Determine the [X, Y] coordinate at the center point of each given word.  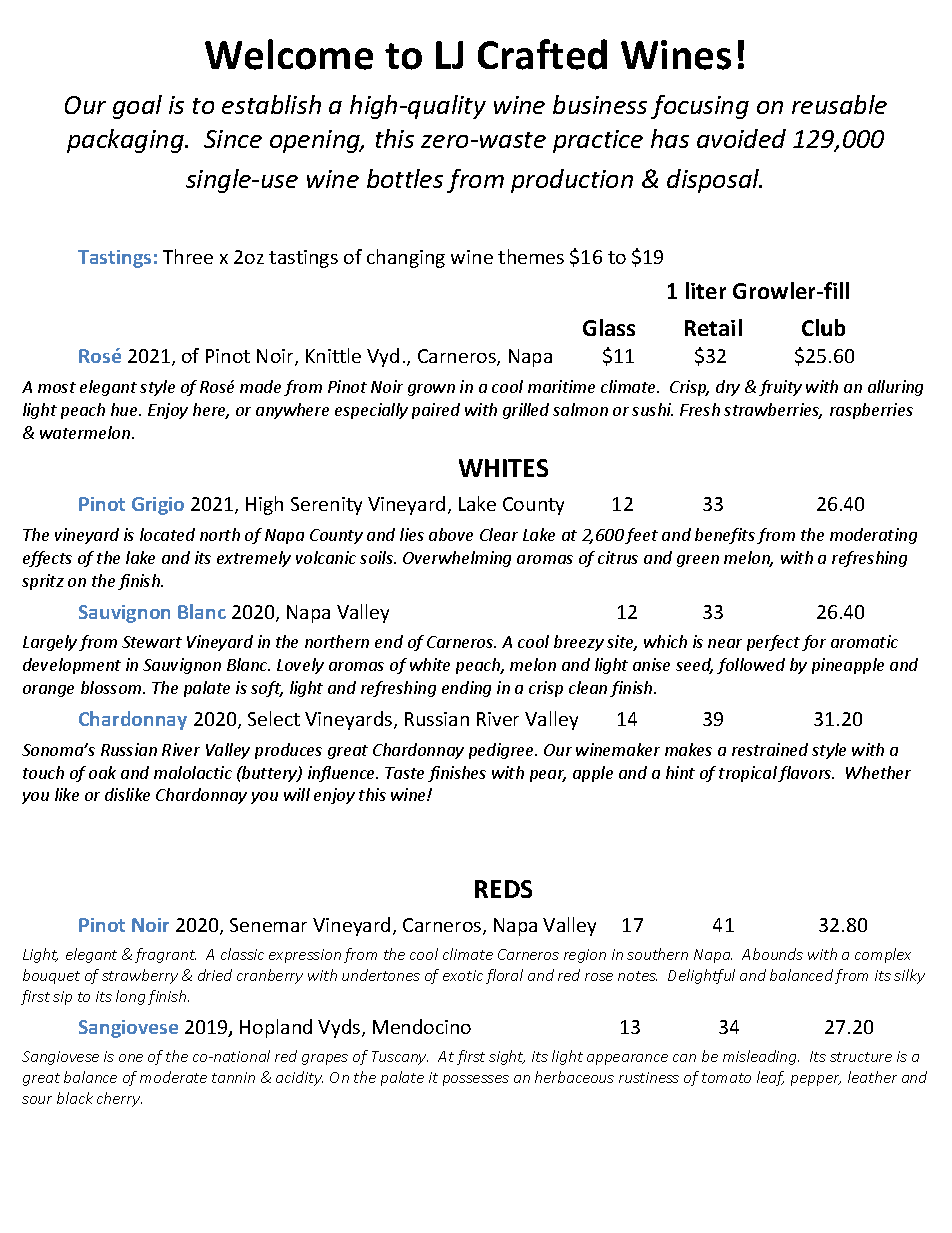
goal [137, 107]
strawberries [773, 411]
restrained [770, 749]
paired [436, 411]
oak [102, 772]
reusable [839, 104]
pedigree [502, 751]
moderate [173, 1077]
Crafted [542, 54]
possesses [476, 1080]
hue [125, 409]
